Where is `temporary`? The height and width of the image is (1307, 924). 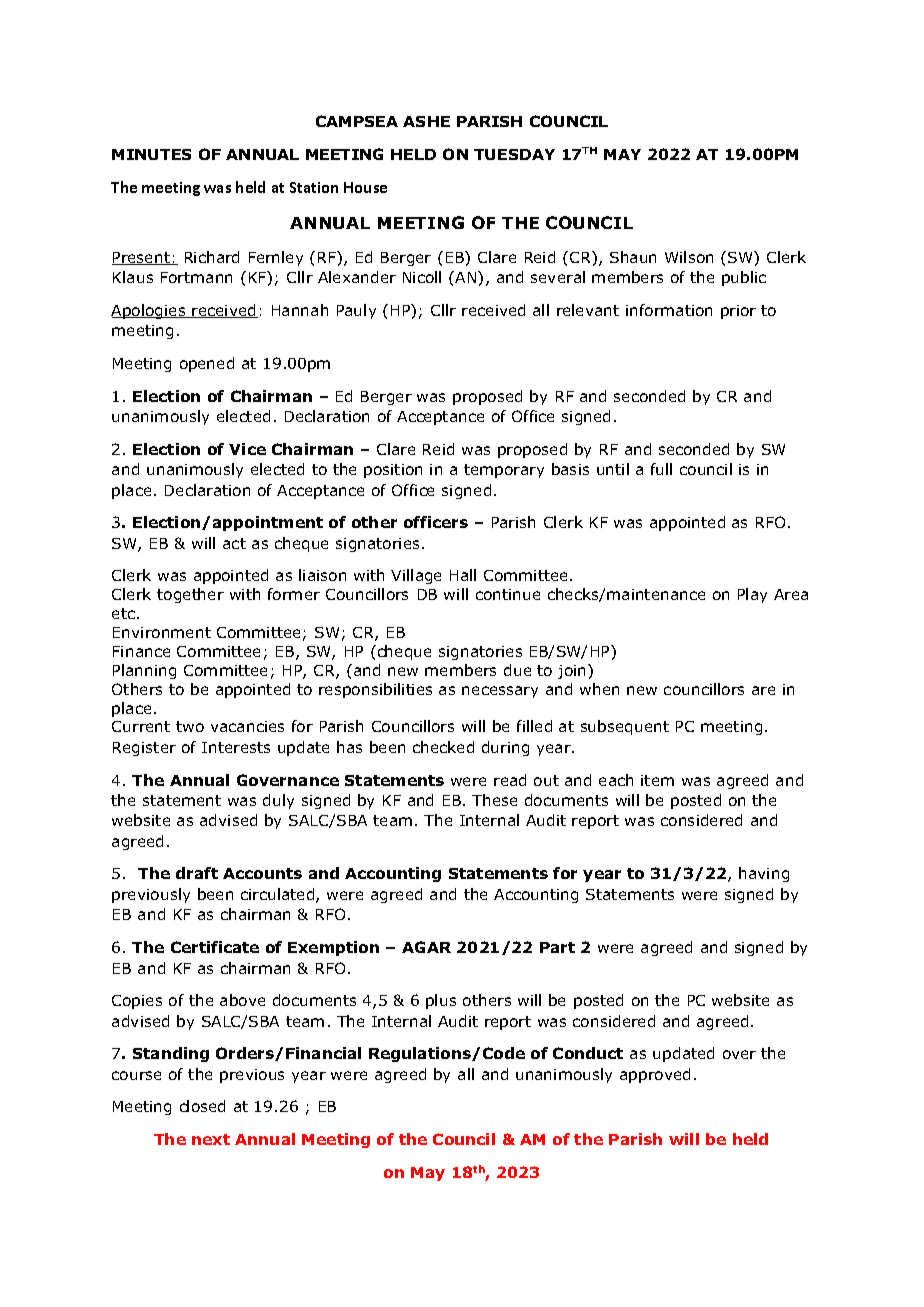 temporary is located at coordinates (504, 471).
